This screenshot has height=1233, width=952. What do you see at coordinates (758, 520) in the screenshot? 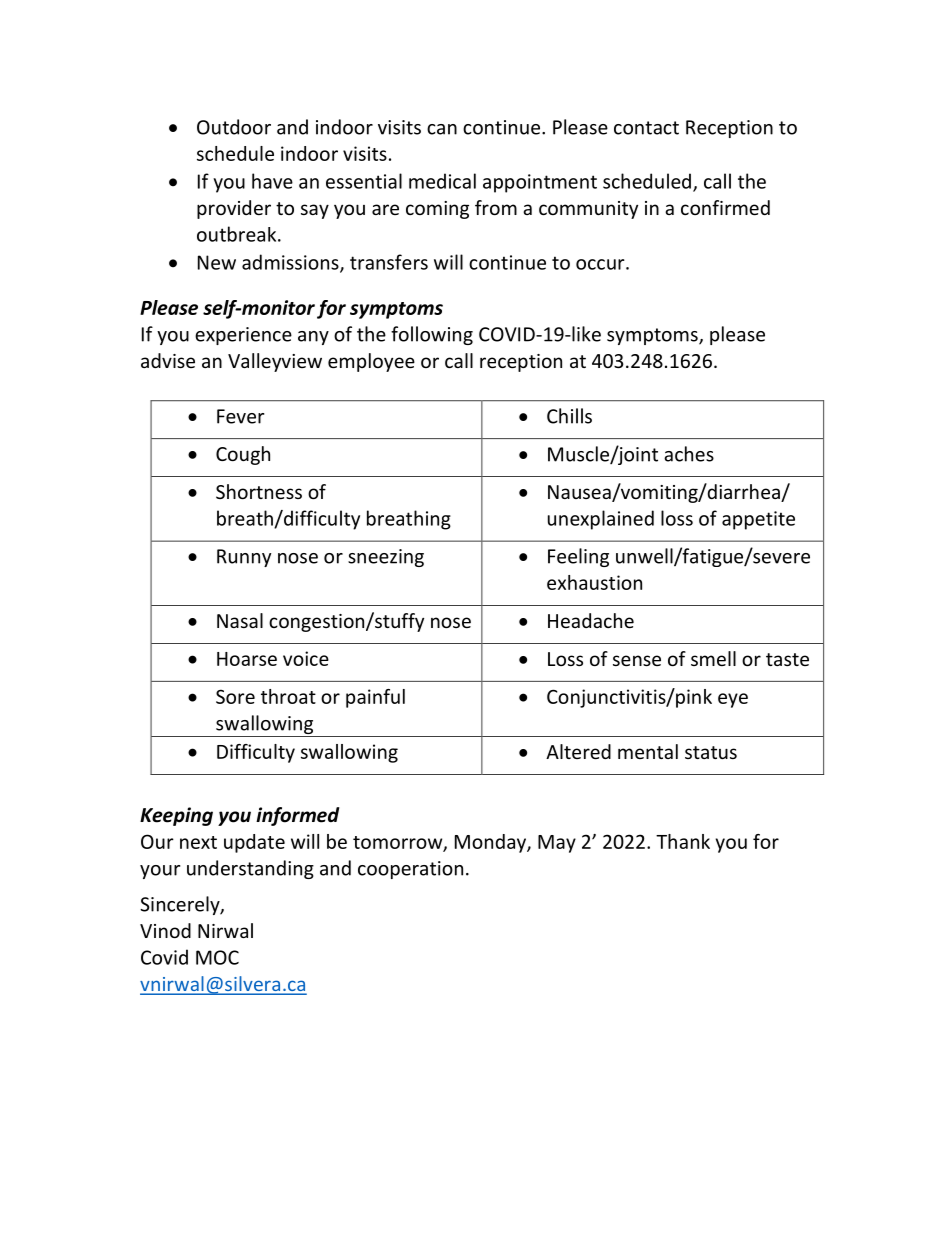
I see `appetite` at bounding box center [758, 520].
